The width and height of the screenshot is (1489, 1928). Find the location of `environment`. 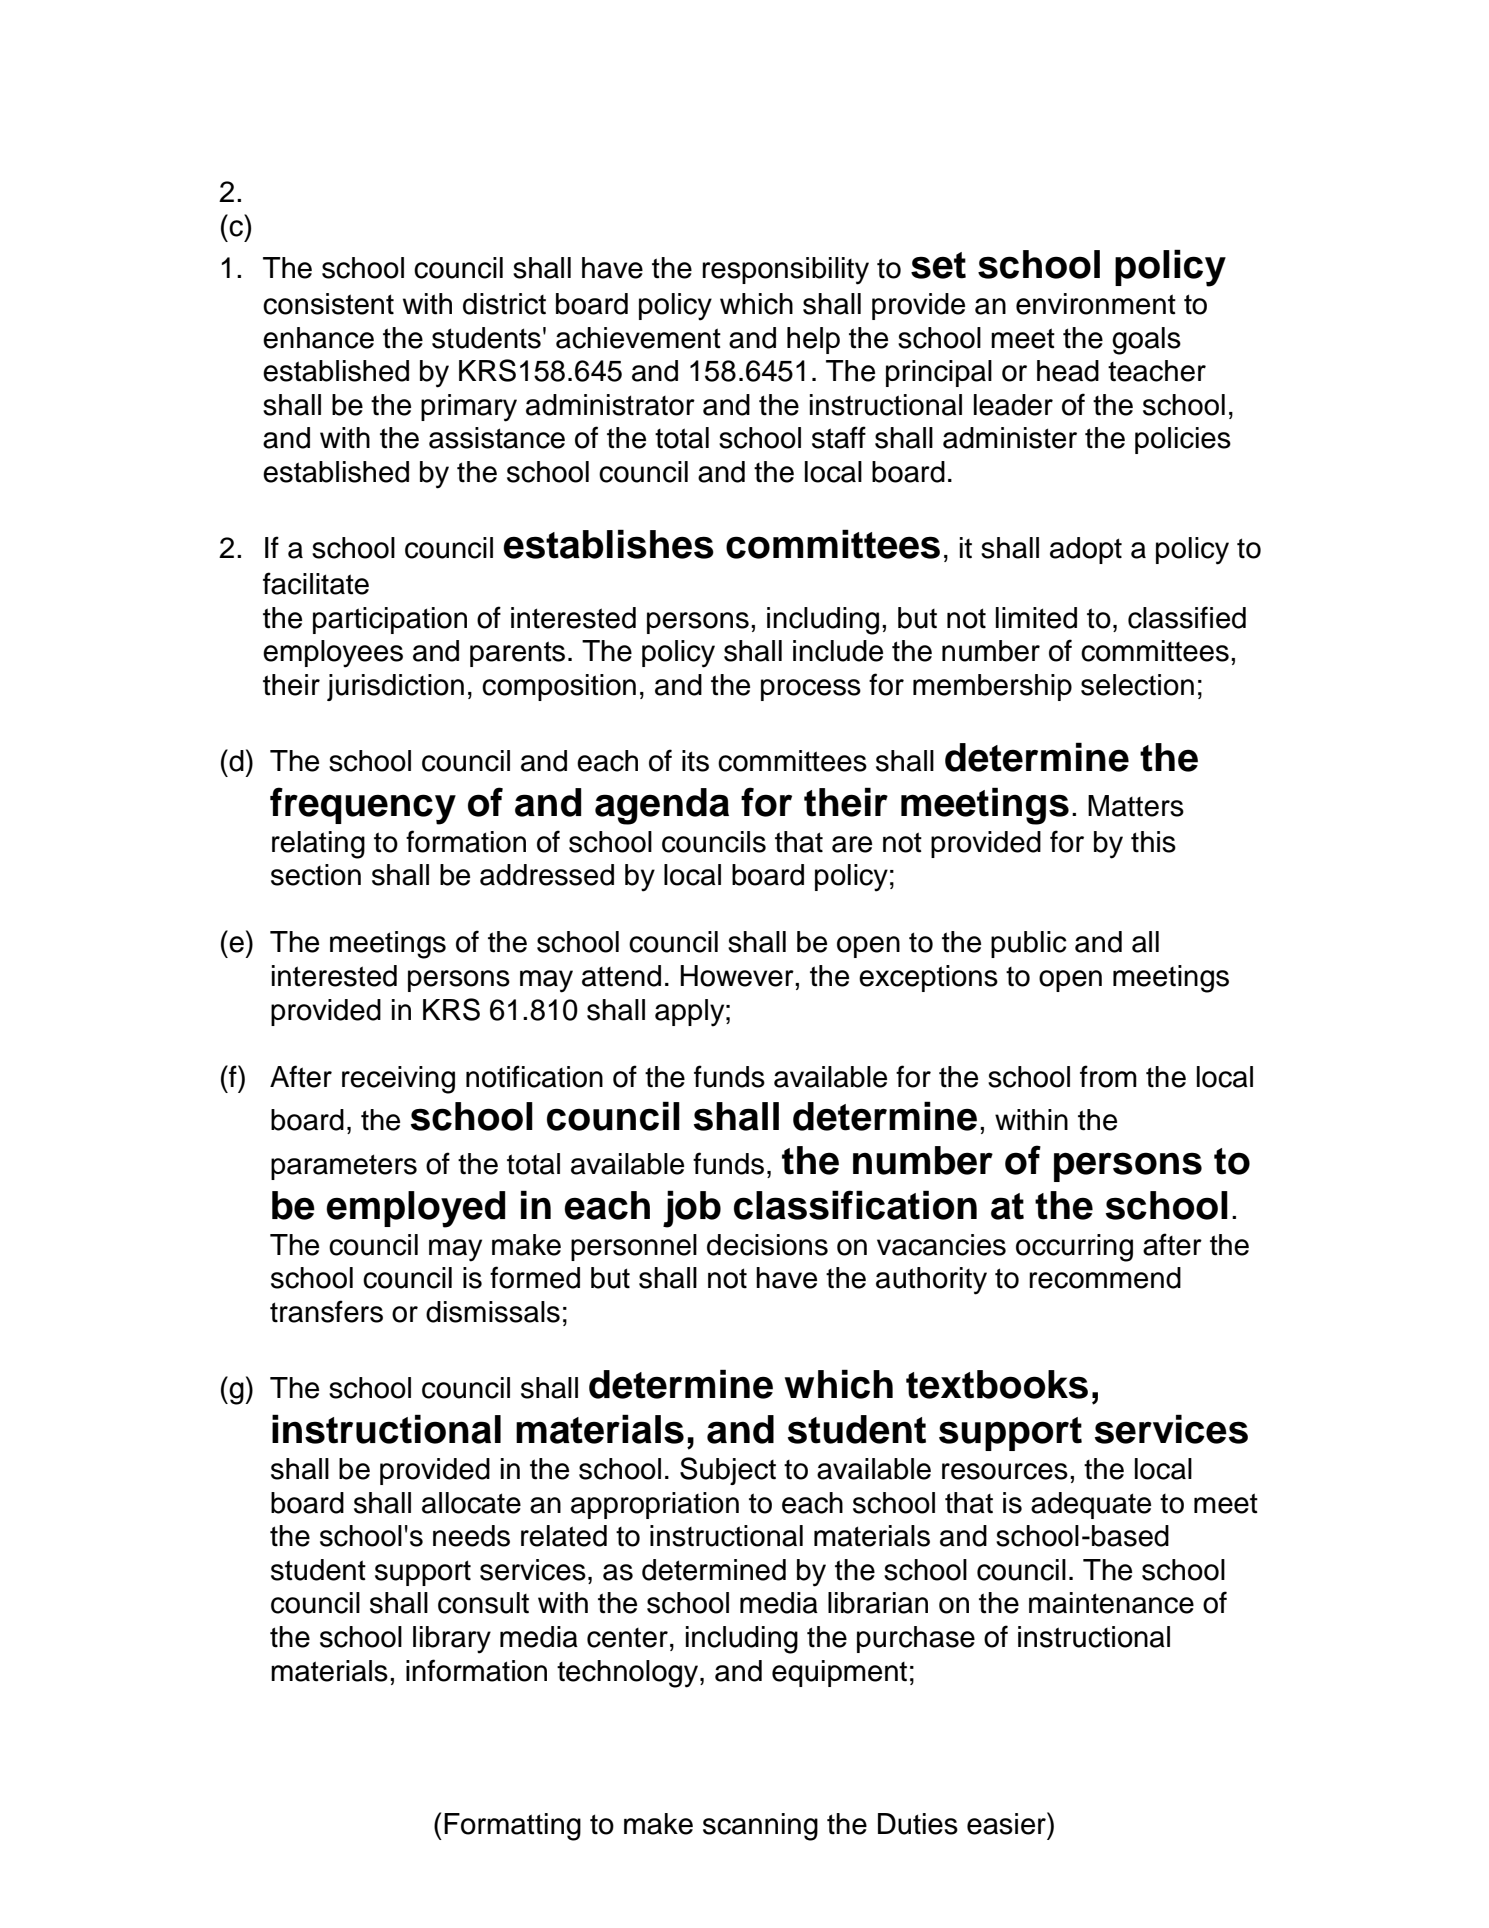

environment is located at coordinates (1096, 304).
